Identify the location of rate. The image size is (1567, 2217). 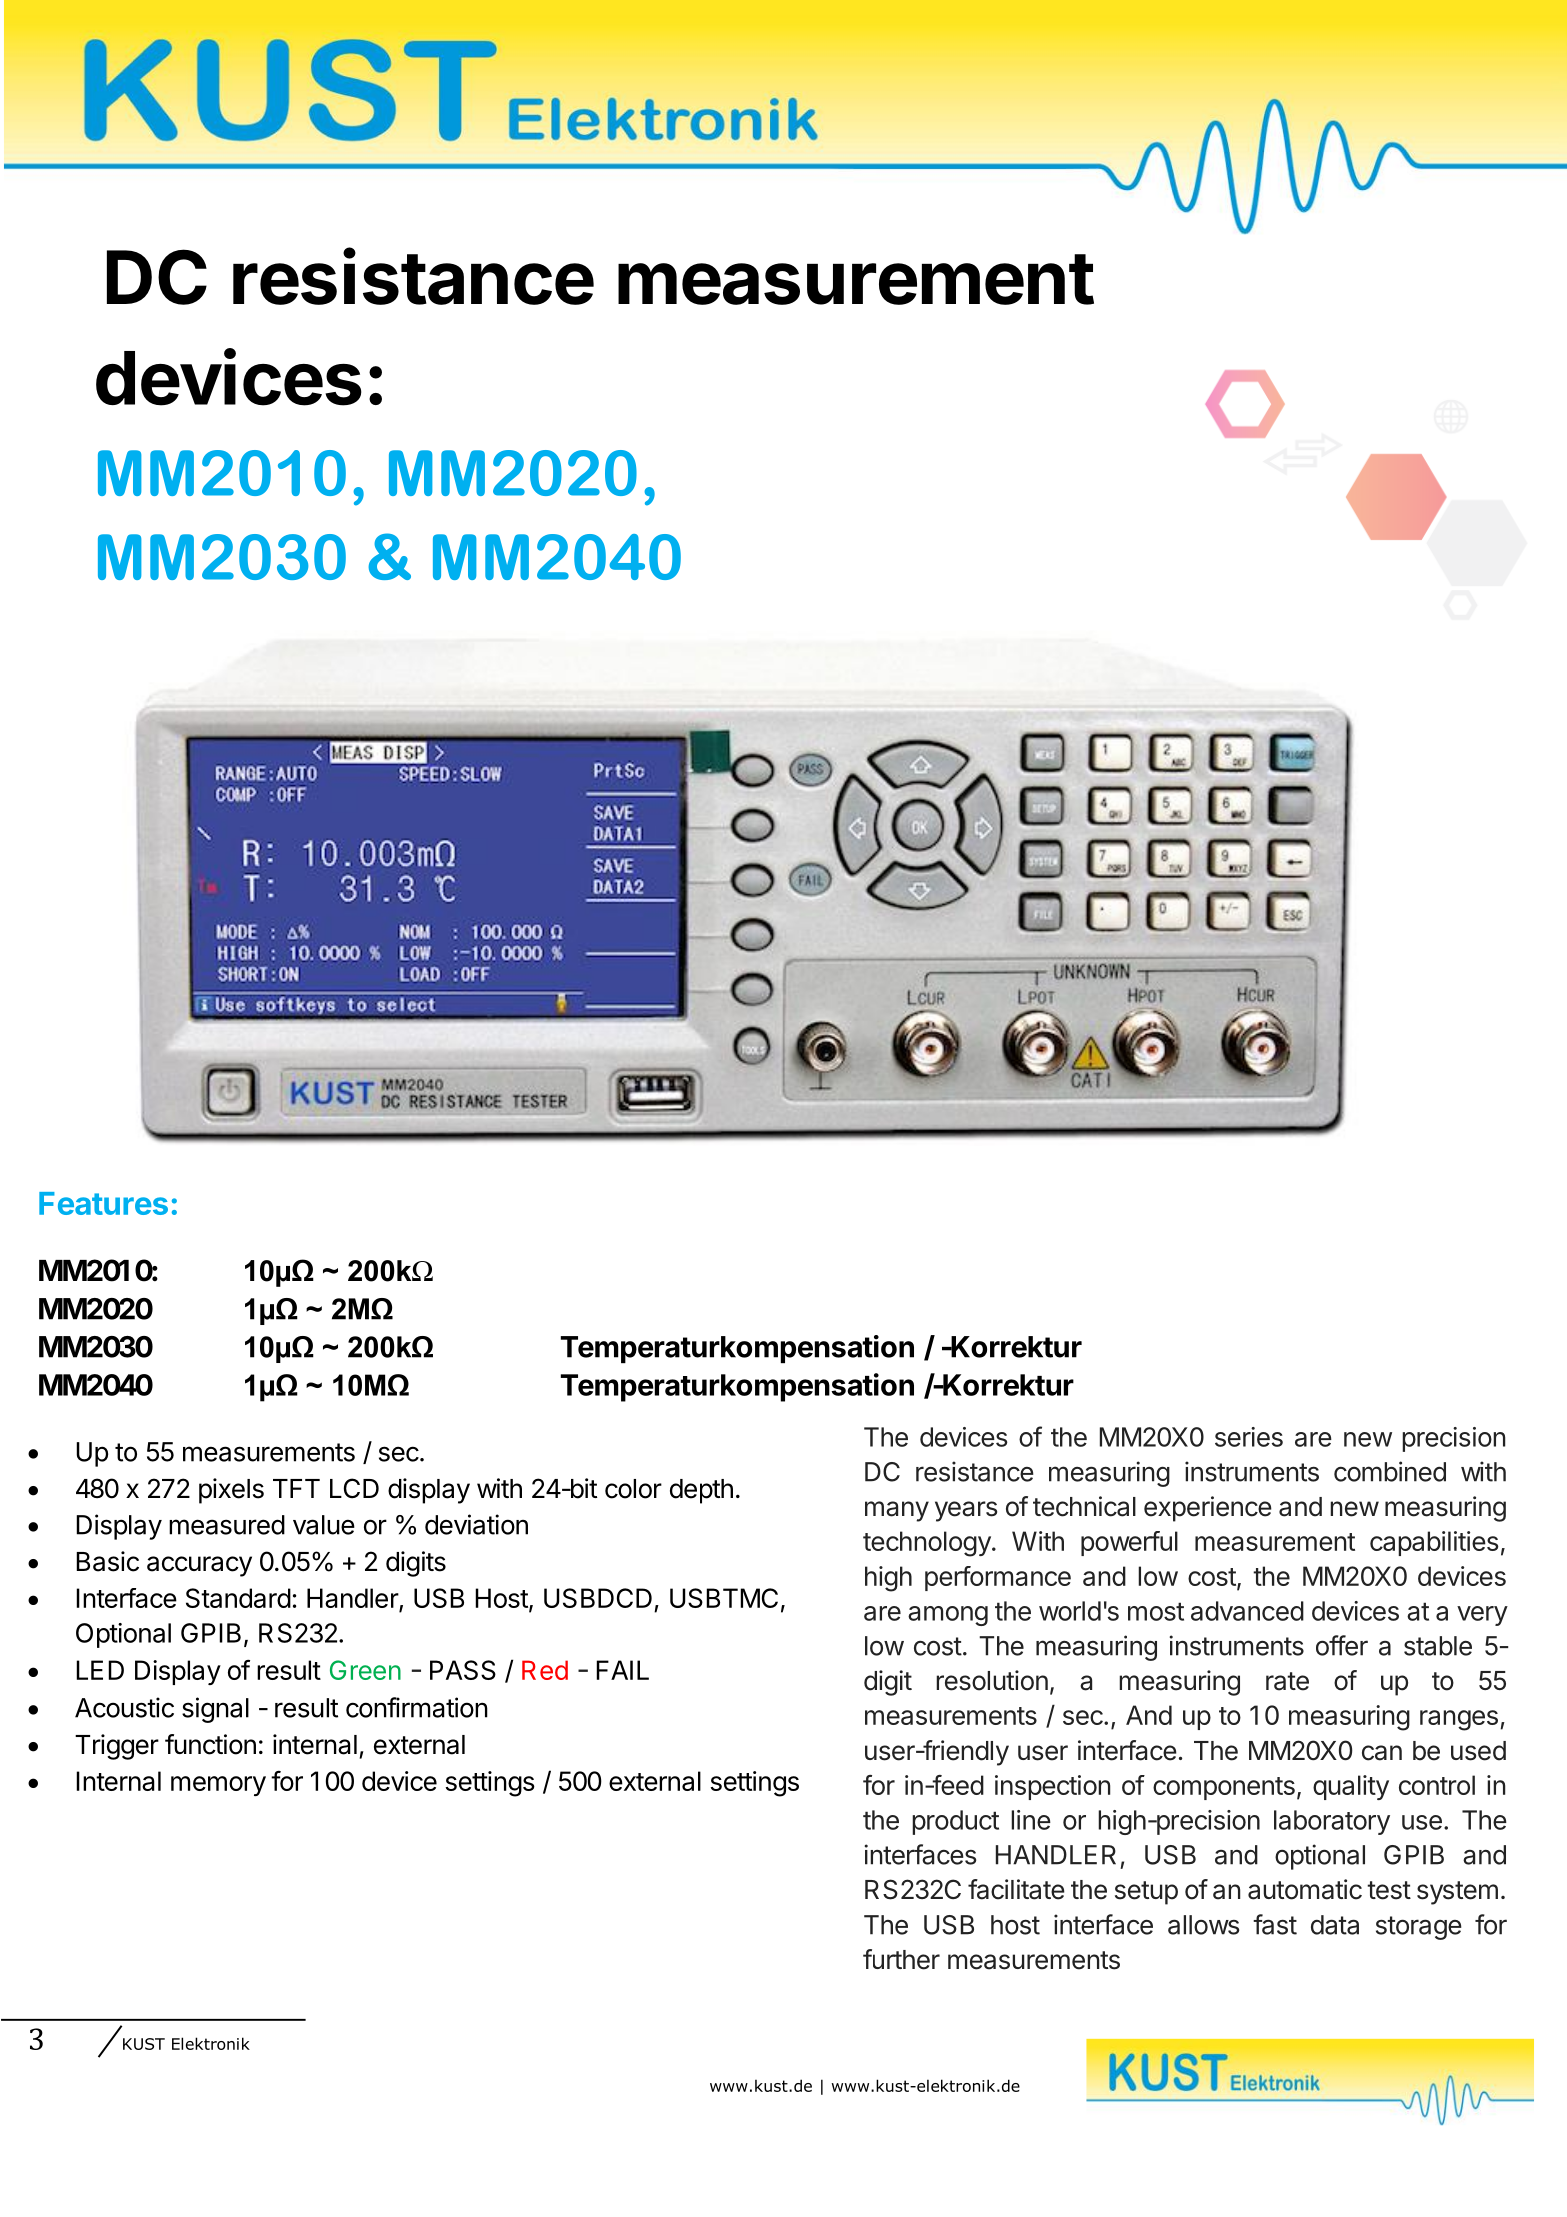
(1287, 1681).
